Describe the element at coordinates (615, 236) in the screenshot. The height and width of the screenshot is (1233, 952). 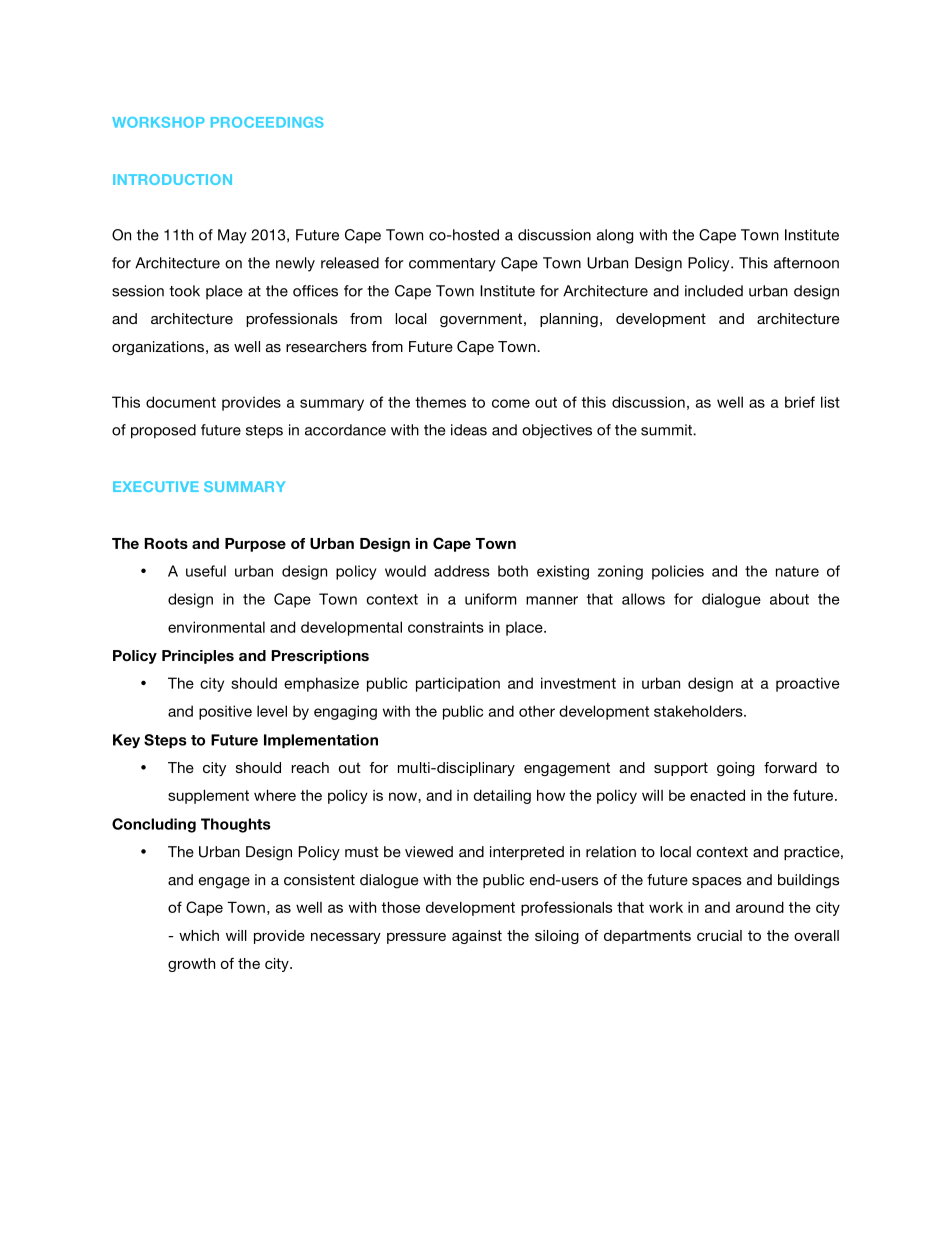
I see `along` at that location.
